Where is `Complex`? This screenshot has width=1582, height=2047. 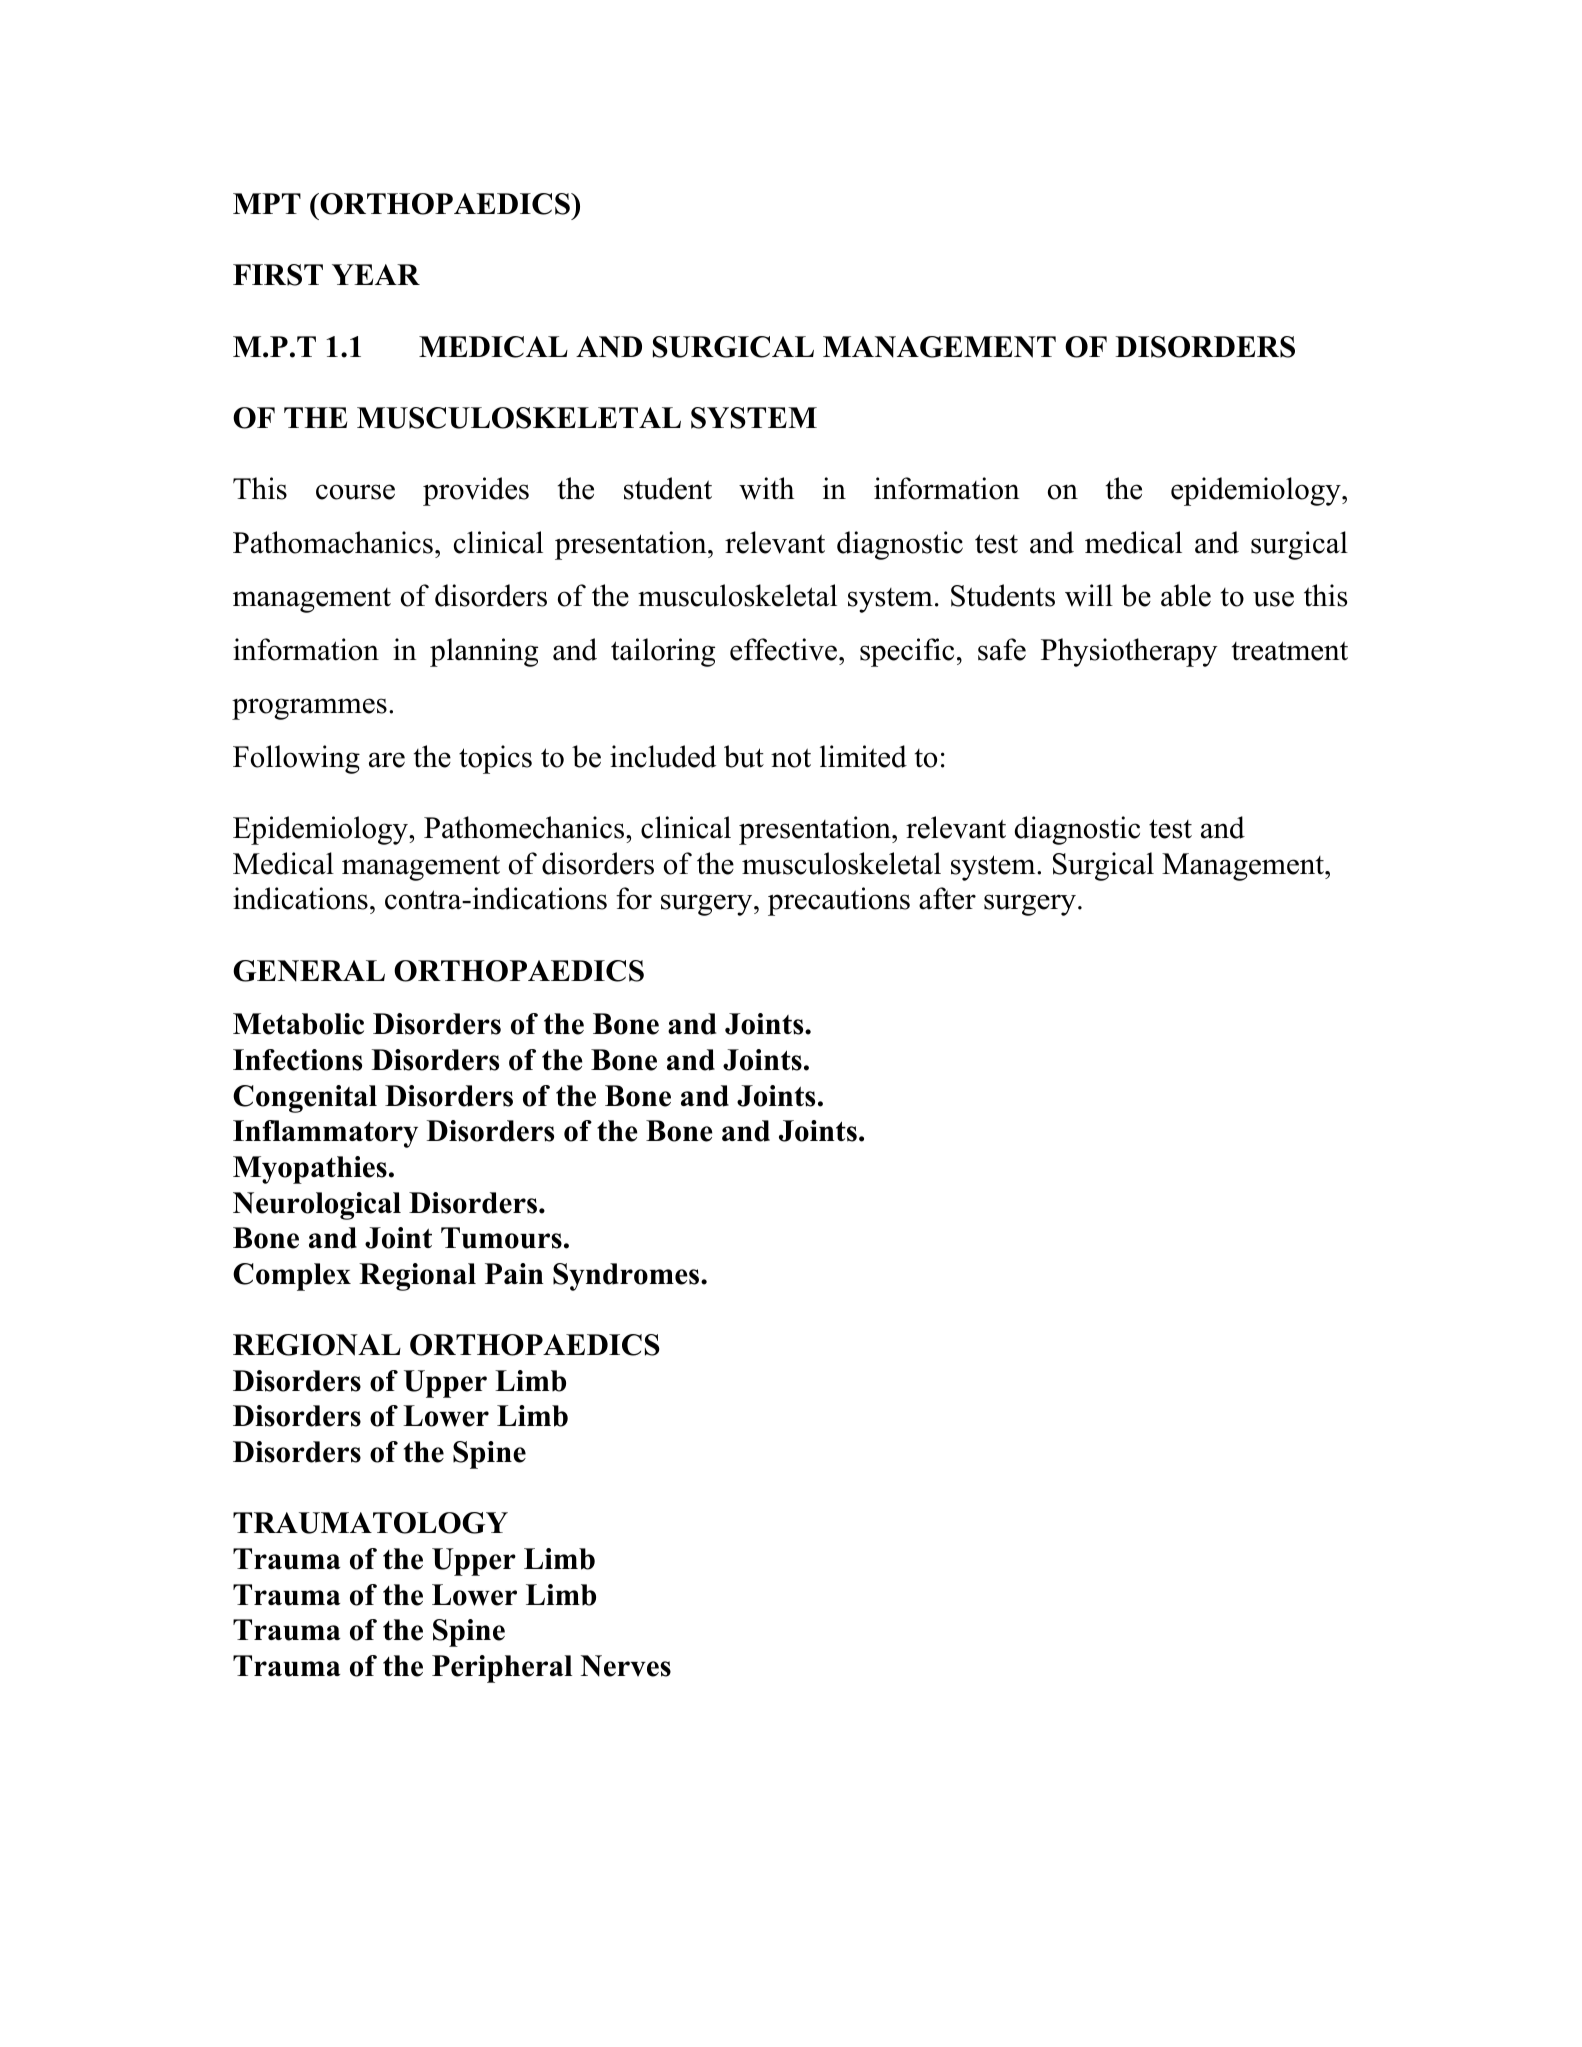
Complex is located at coordinates (292, 1277).
